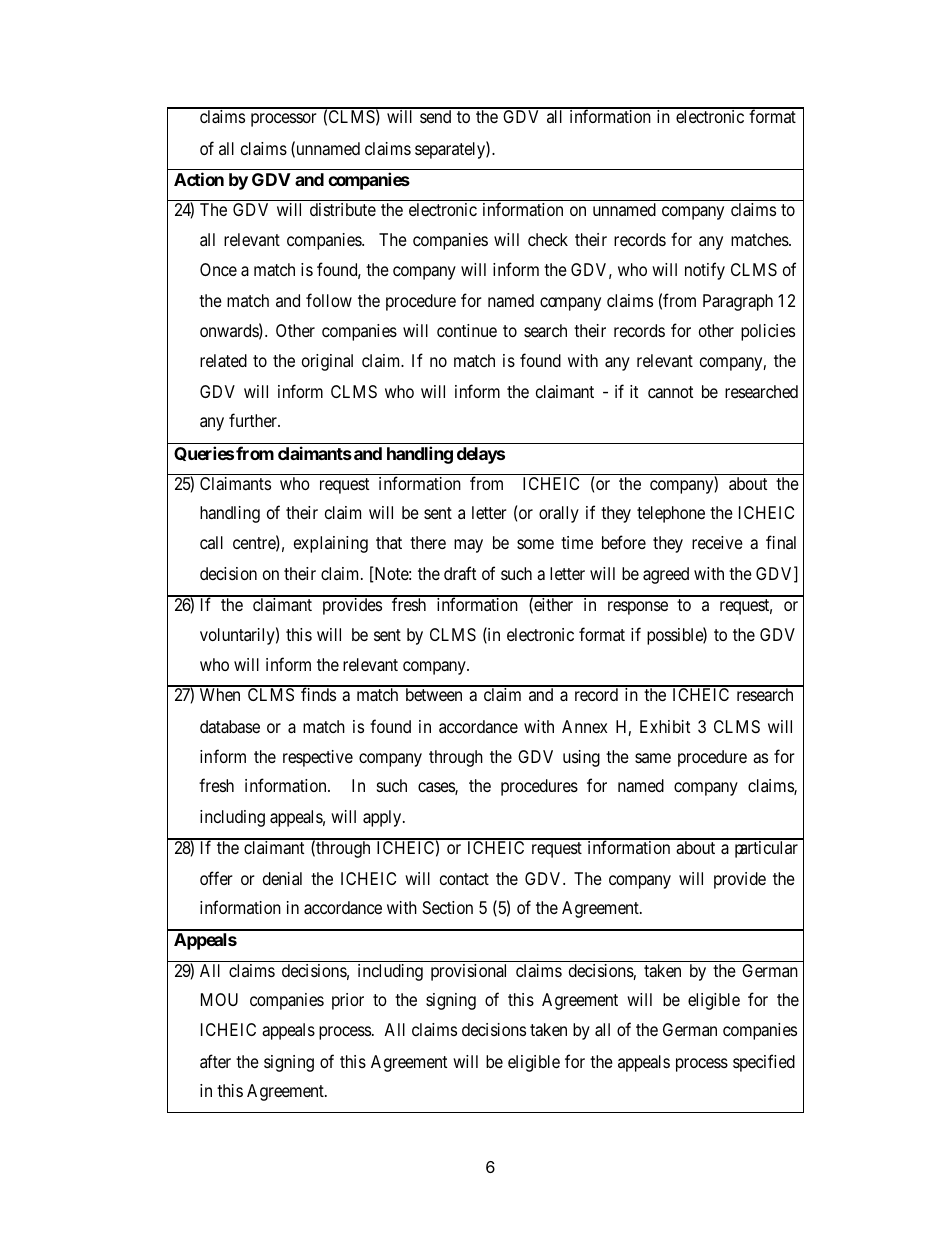 The width and height of the image is (952, 1233). What do you see at coordinates (215, 1061) in the image?
I see `after` at bounding box center [215, 1061].
